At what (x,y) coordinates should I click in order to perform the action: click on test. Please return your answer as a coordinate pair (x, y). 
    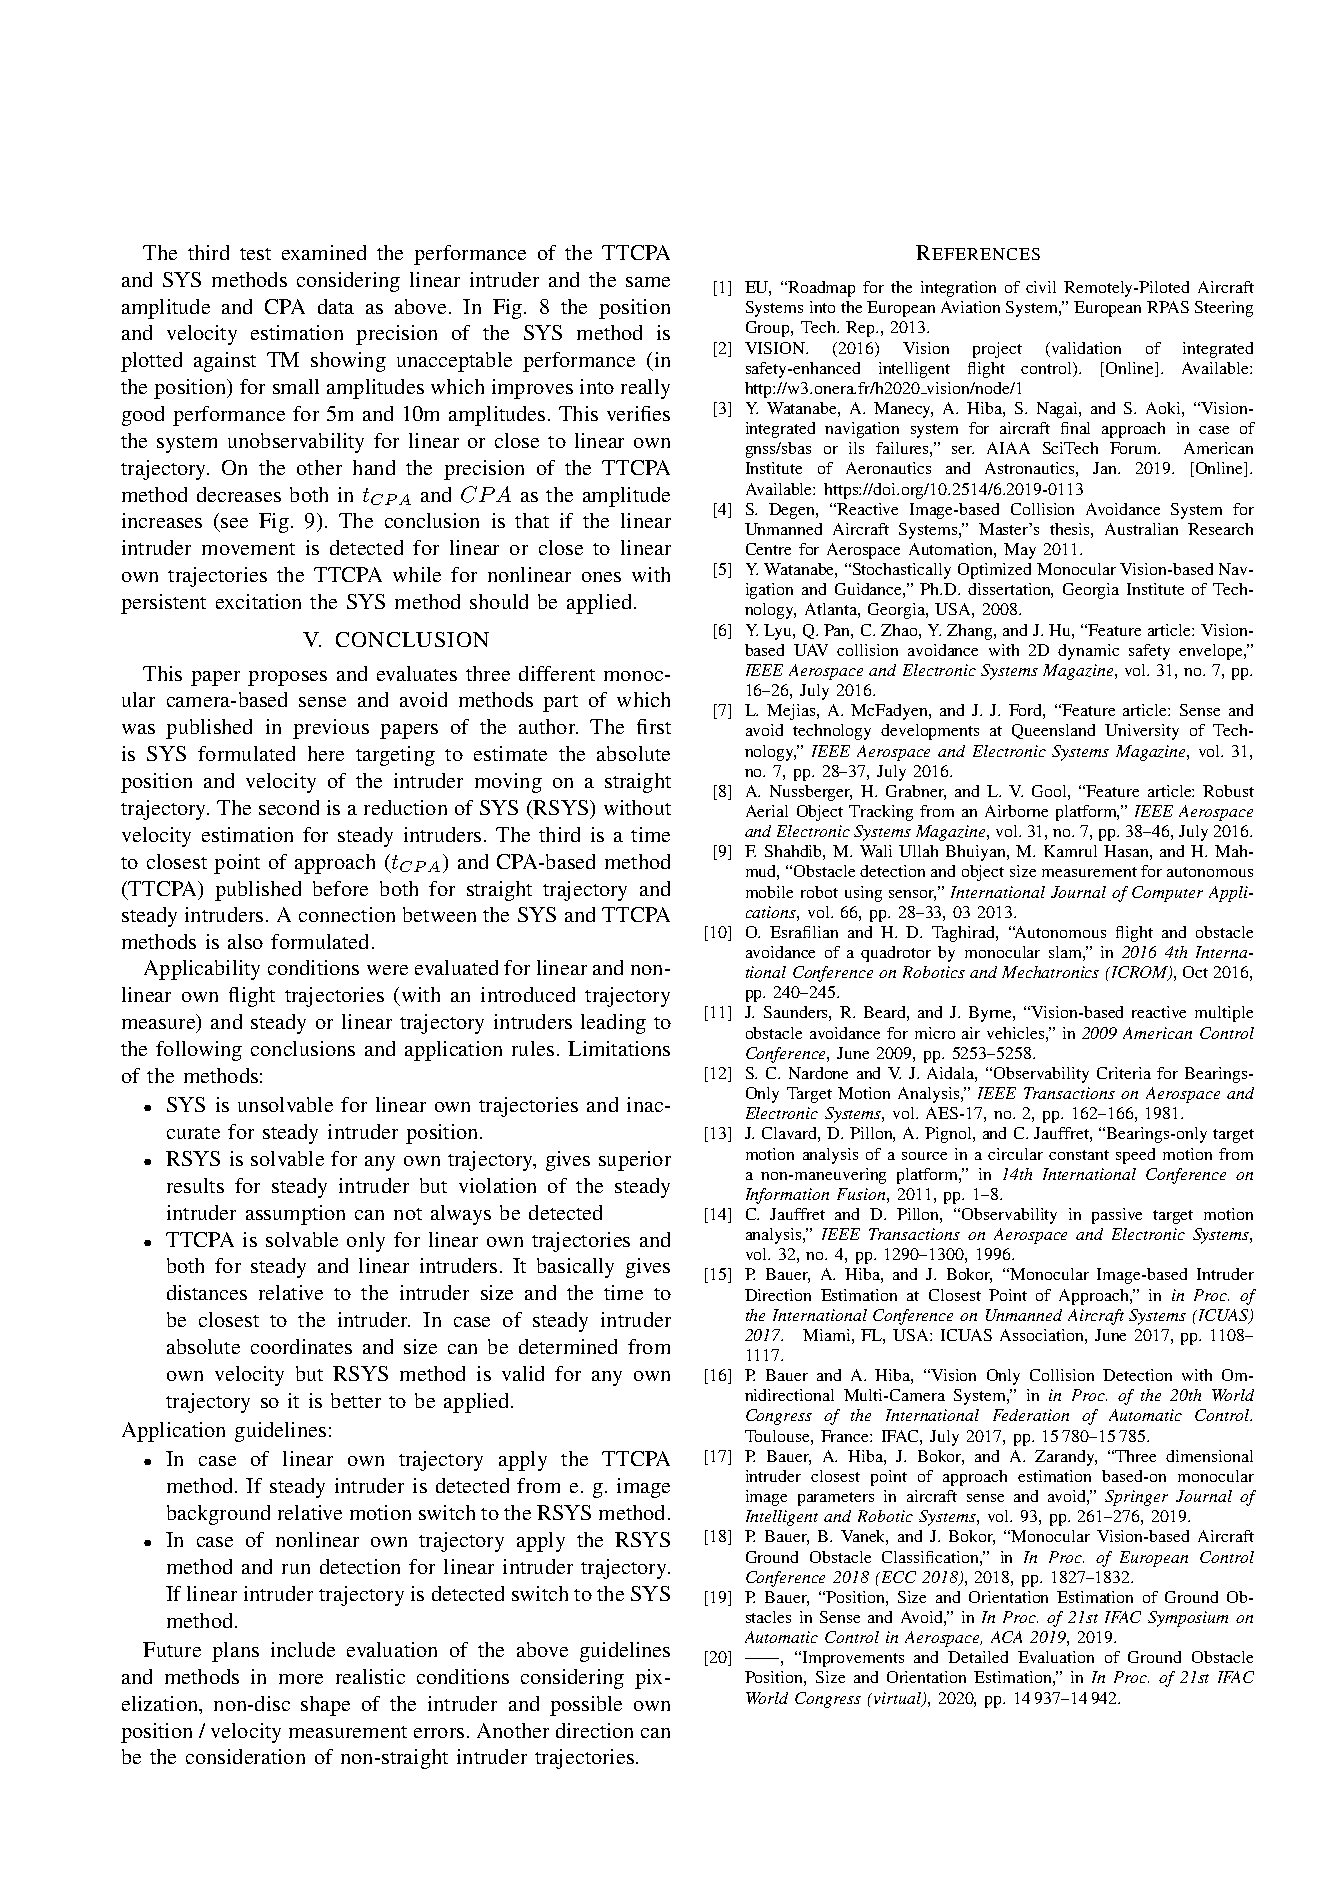
    Looking at the image, I should click on (255, 254).
